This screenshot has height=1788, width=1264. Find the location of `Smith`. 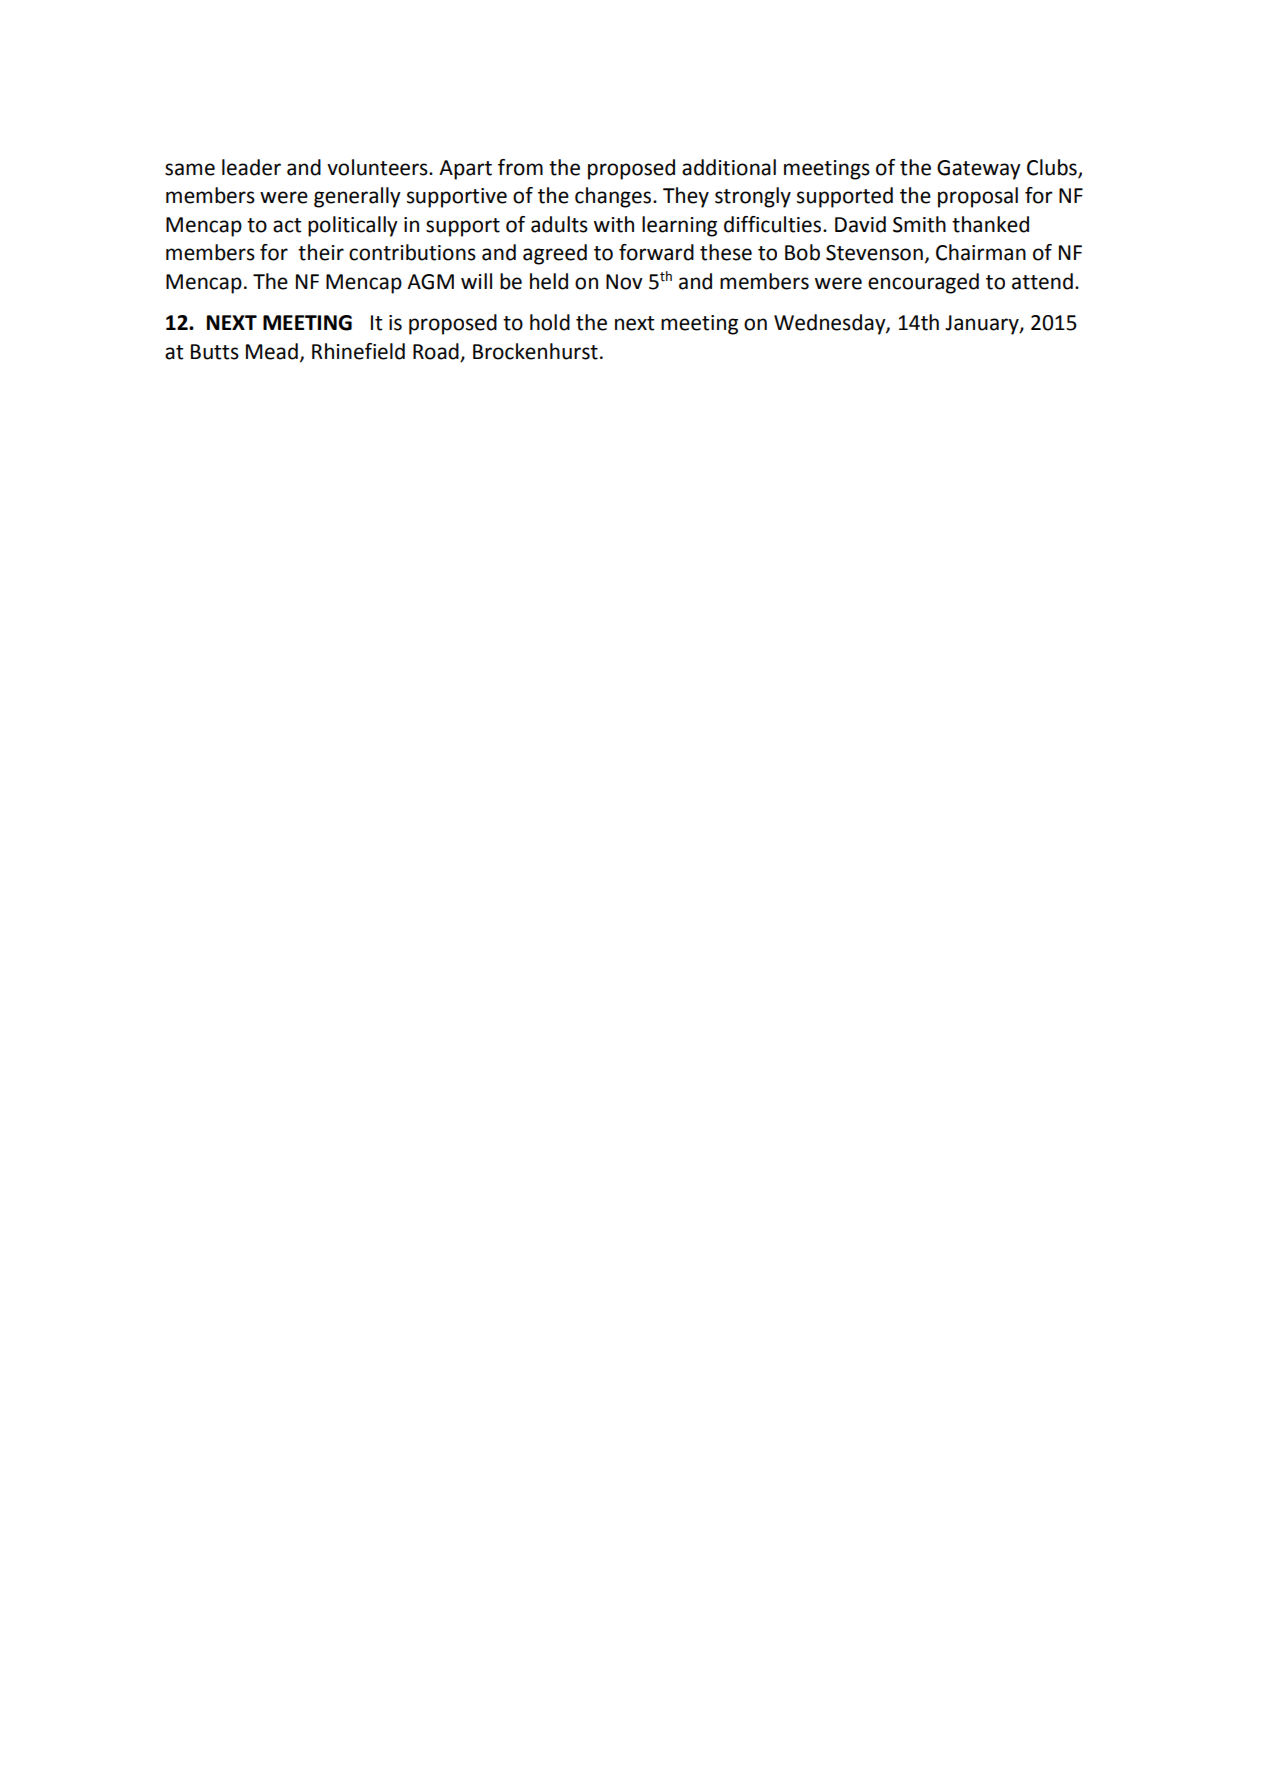

Smith is located at coordinates (919, 224).
